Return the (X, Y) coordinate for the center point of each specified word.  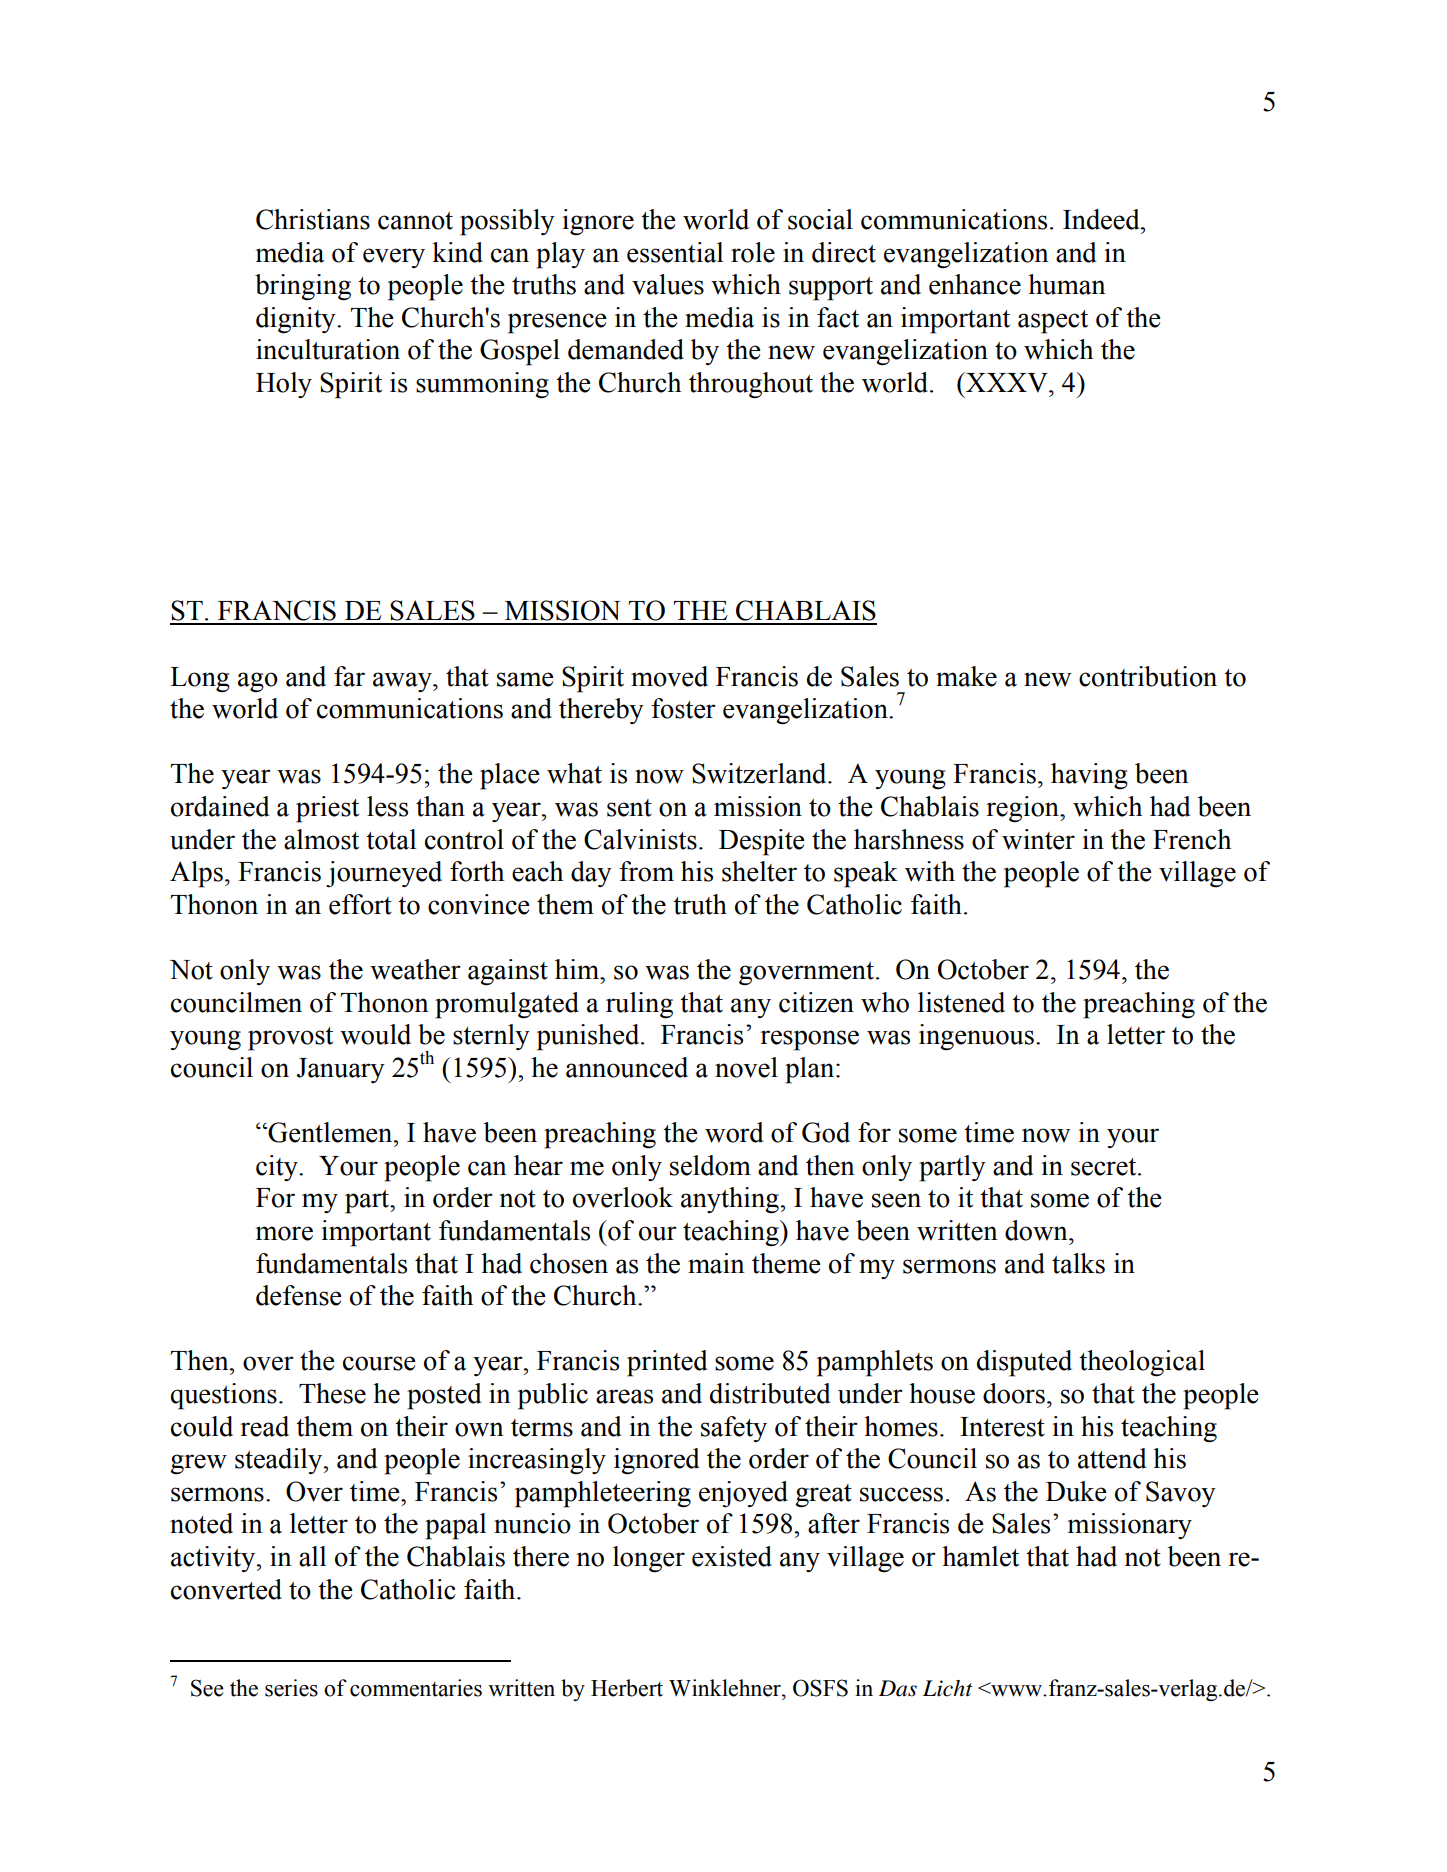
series (291, 1688)
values (668, 284)
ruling (639, 1005)
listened (961, 1002)
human (1067, 284)
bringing (303, 287)
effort (360, 904)
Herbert (627, 1688)
